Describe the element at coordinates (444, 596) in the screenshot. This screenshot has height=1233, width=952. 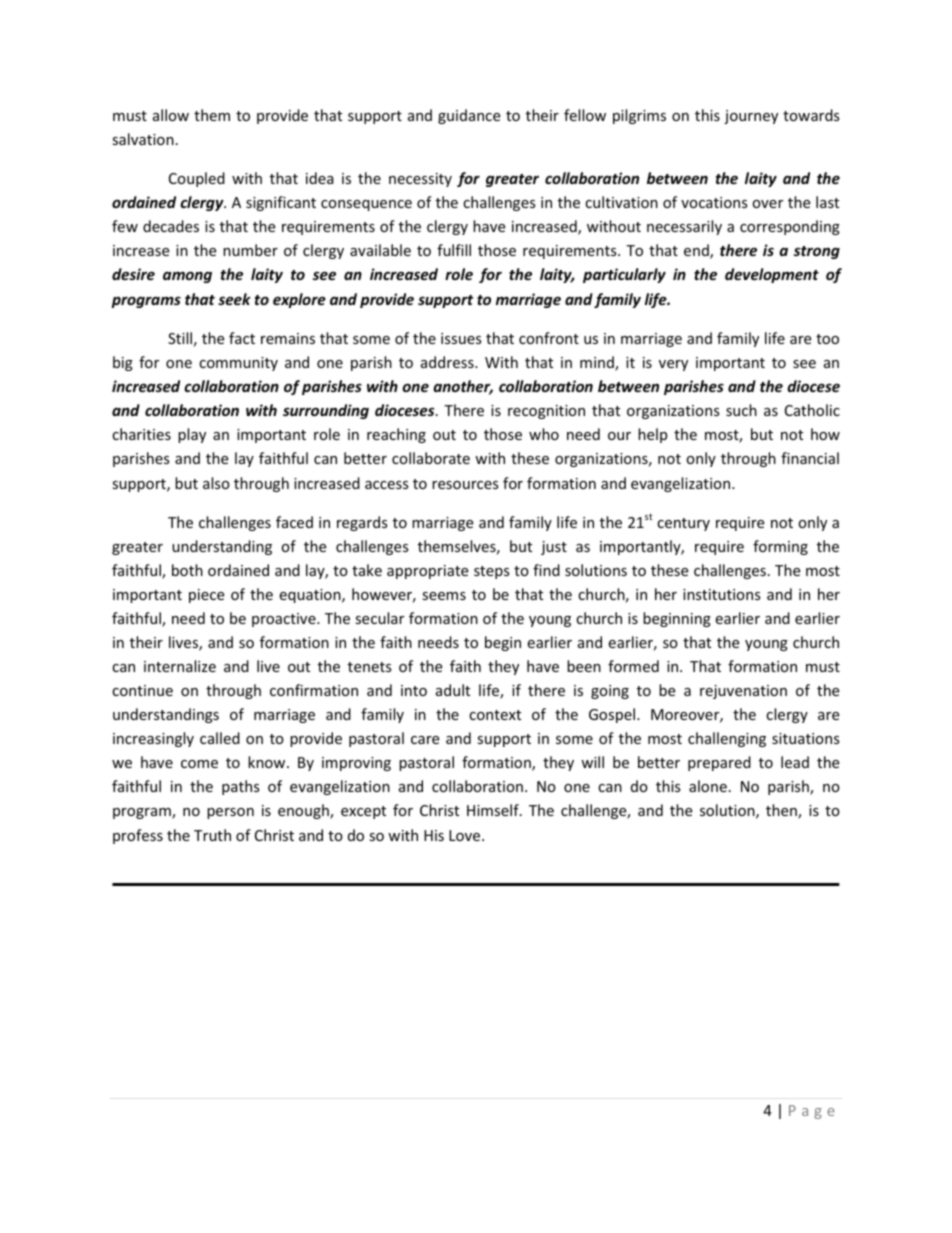
I see `seems` at that location.
